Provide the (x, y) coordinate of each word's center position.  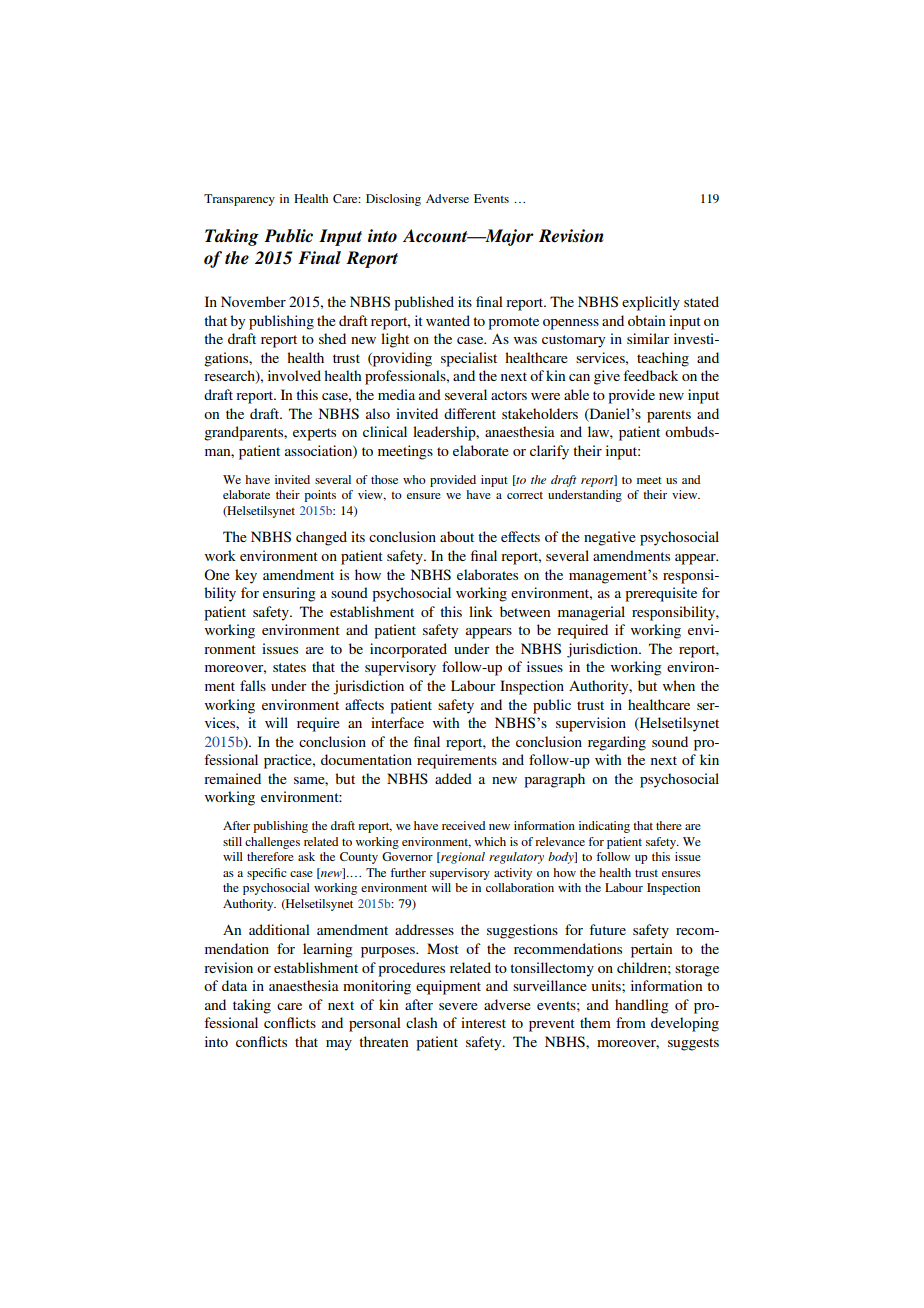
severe (458, 1006)
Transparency (239, 200)
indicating (604, 827)
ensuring (289, 594)
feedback (650, 375)
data (234, 985)
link (481, 611)
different (470, 413)
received (463, 825)
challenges (272, 843)
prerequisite (661, 594)
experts (314, 434)
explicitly (651, 303)
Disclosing (393, 200)
